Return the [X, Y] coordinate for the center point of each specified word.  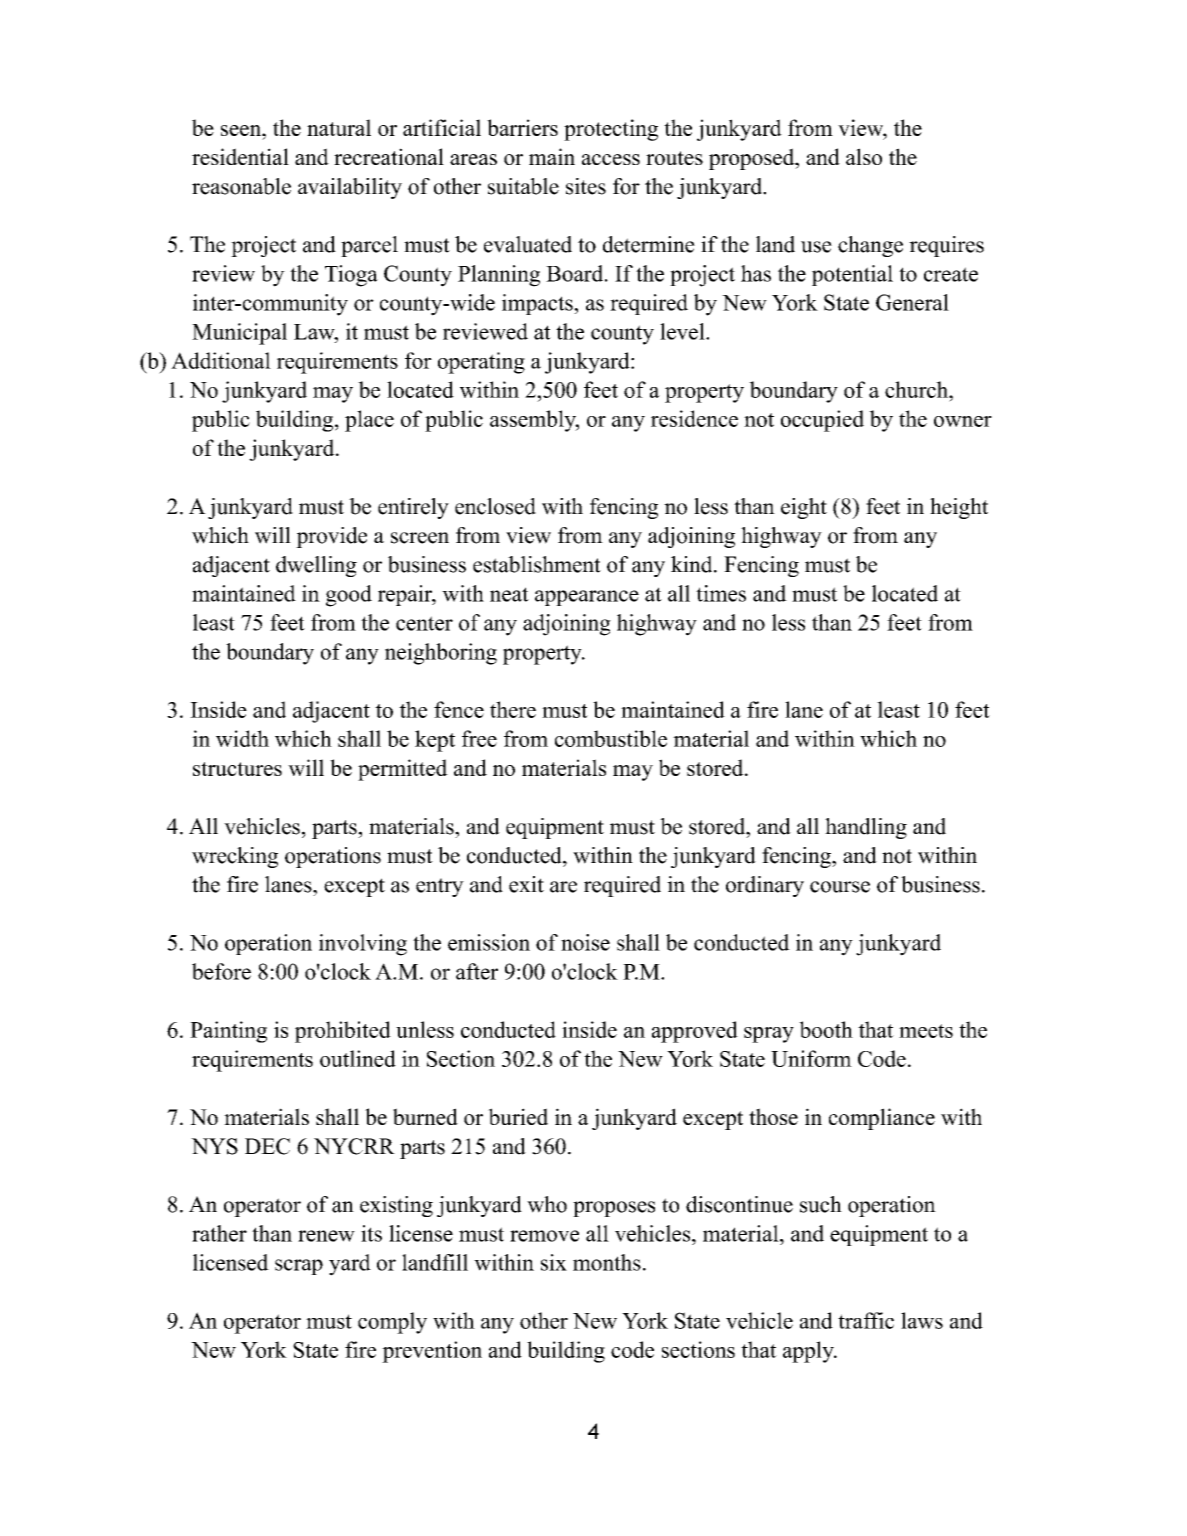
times [721, 593]
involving [363, 945]
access [611, 159]
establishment [537, 564]
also [864, 156]
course [840, 887]
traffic [866, 1320]
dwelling [316, 566]
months [607, 1262]
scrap [299, 1267]
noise [585, 942]
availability [350, 188]
